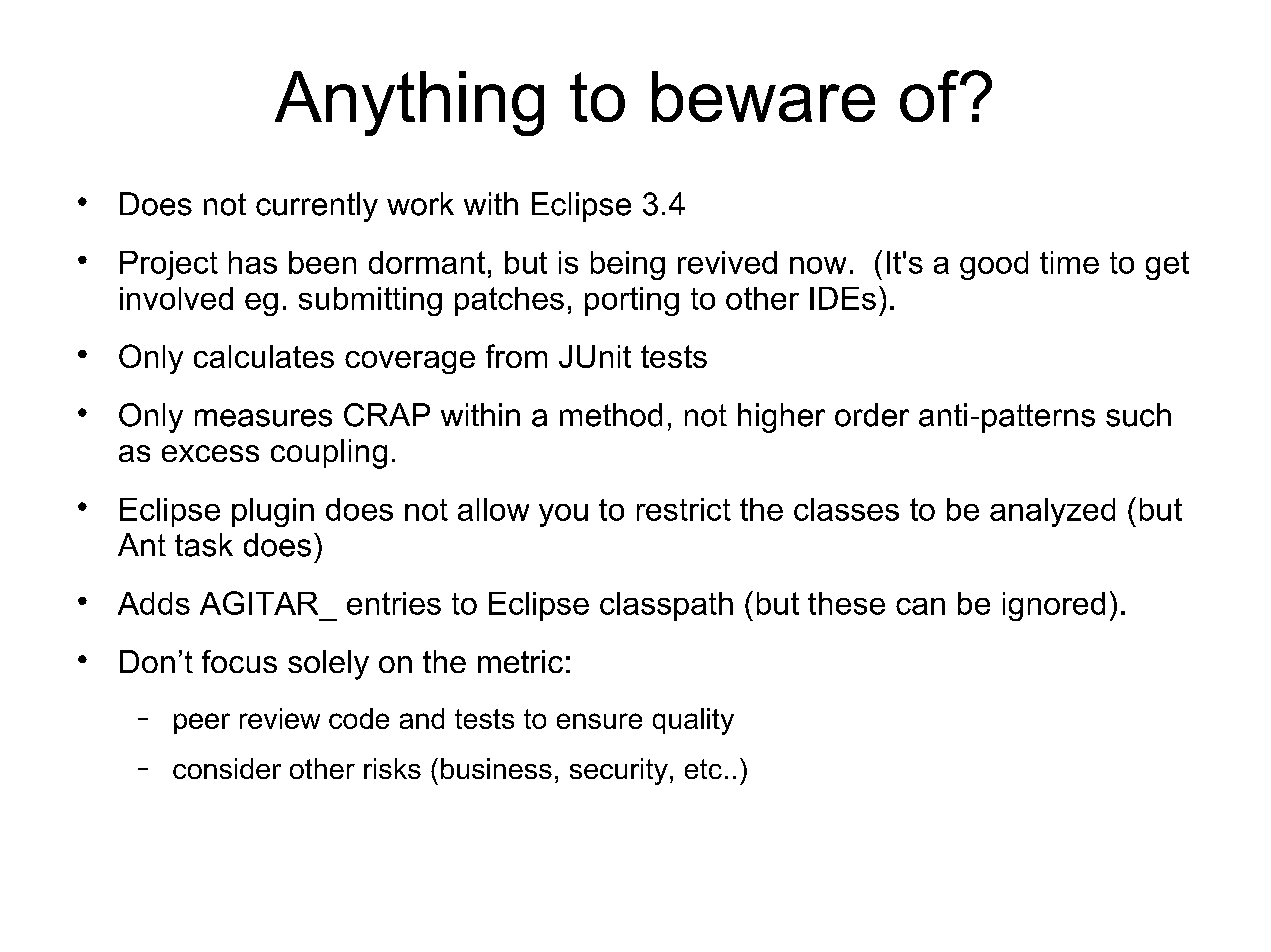 The width and height of the page is (1271, 952). What do you see at coordinates (1138, 415) in the page?
I see `such` at bounding box center [1138, 415].
